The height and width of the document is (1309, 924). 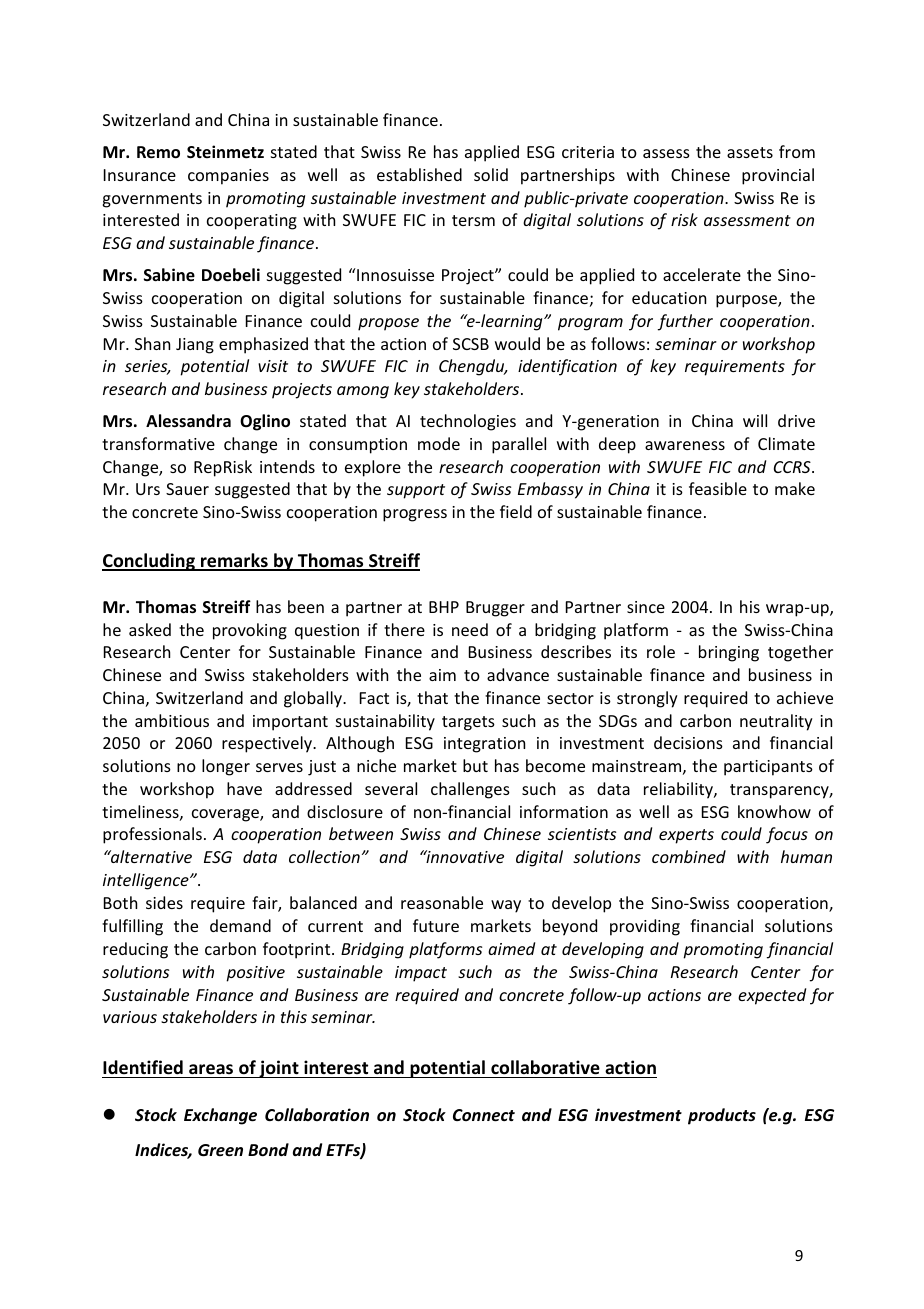 What do you see at coordinates (750, 152) in the document?
I see `assets` at bounding box center [750, 152].
